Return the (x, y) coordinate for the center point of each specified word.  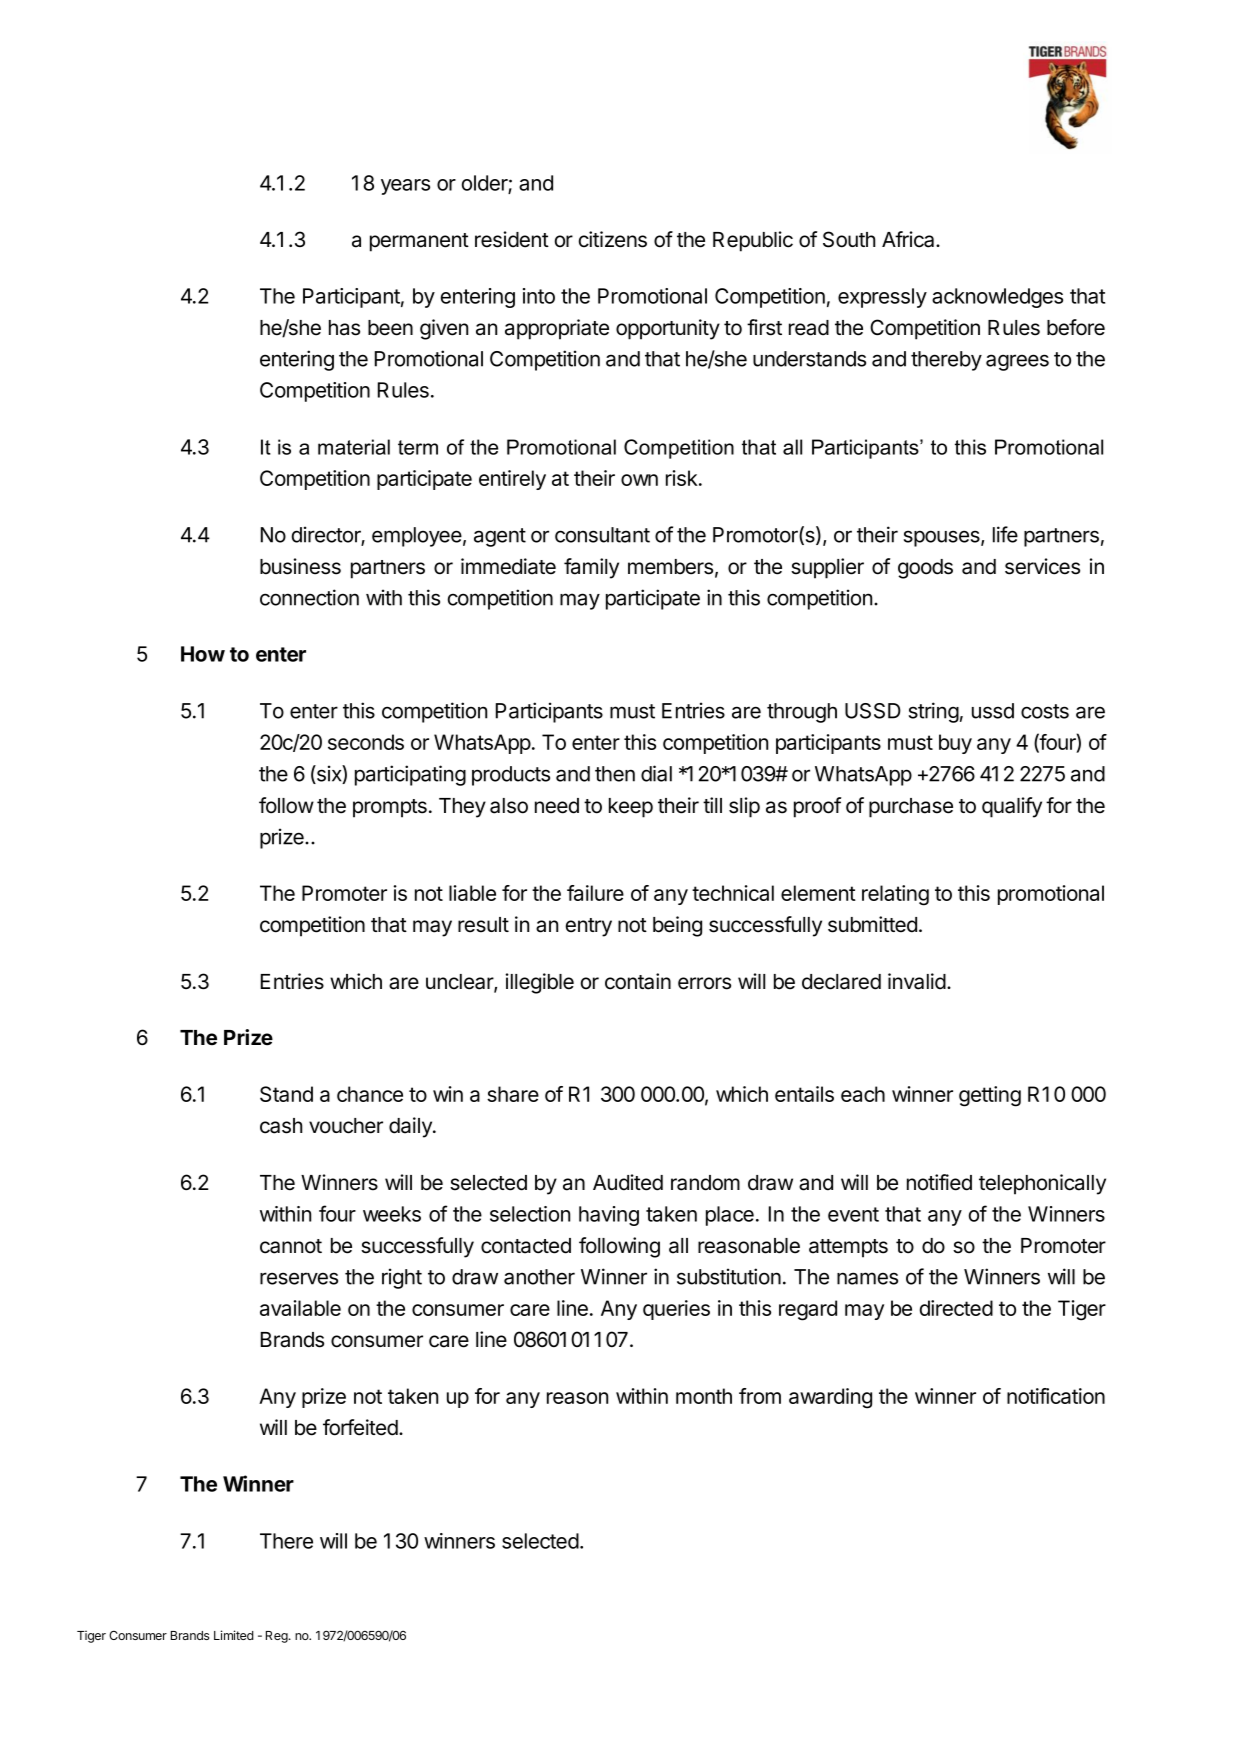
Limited (234, 1635)
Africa (909, 239)
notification (1056, 1396)
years (405, 187)
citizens (613, 239)
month (704, 1396)
